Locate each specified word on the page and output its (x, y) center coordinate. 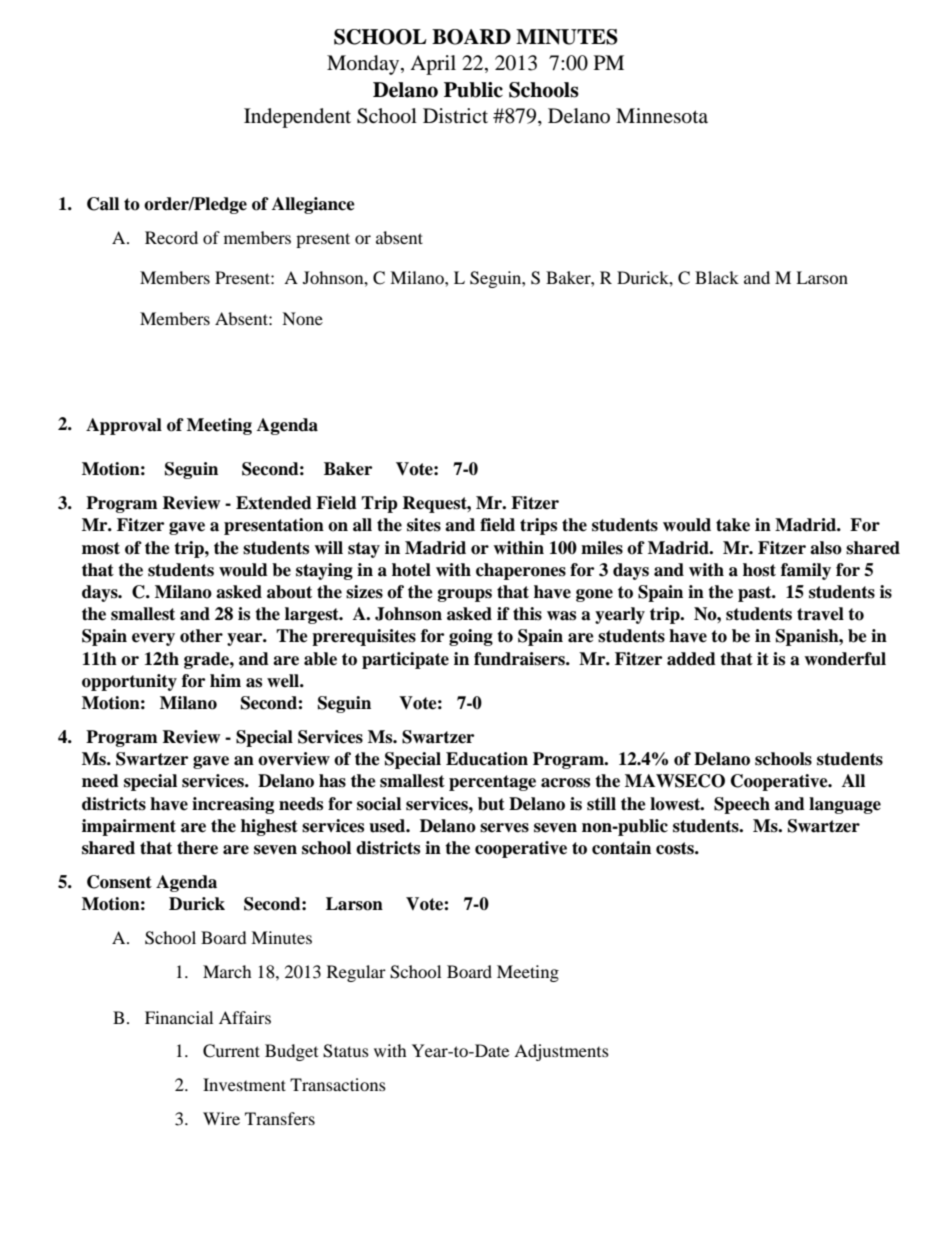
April (433, 65)
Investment (244, 1084)
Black (717, 277)
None (302, 318)
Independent (297, 118)
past (756, 594)
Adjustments (561, 1052)
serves (504, 828)
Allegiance (313, 205)
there (197, 848)
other (201, 636)
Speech (742, 805)
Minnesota (662, 116)
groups (465, 595)
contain (621, 848)
